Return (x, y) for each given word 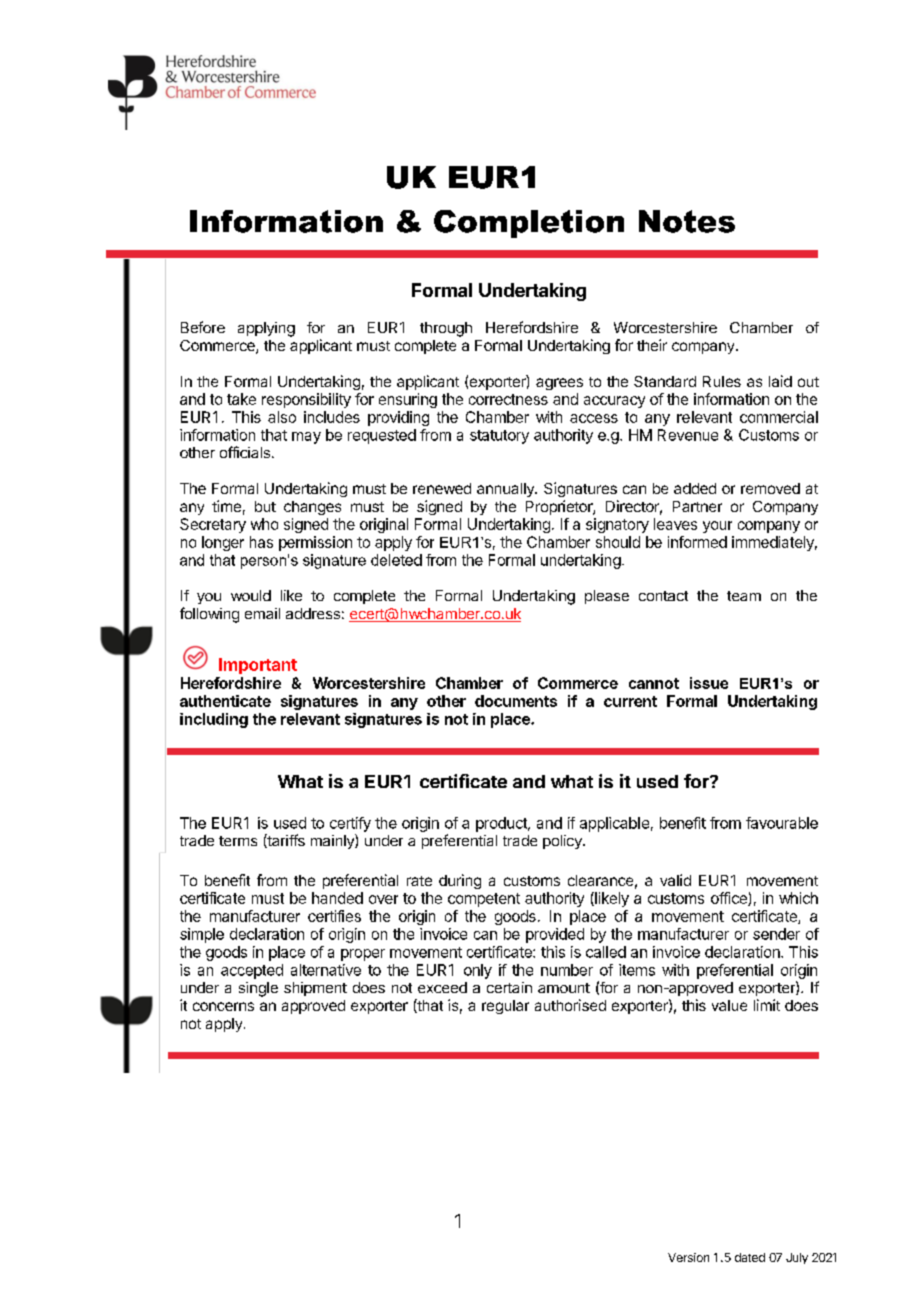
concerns (223, 1006)
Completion (529, 224)
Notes (687, 221)
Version (688, 1257)
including (214, 720)
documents (516, 701)
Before (203, 327)
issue (709, 683)
